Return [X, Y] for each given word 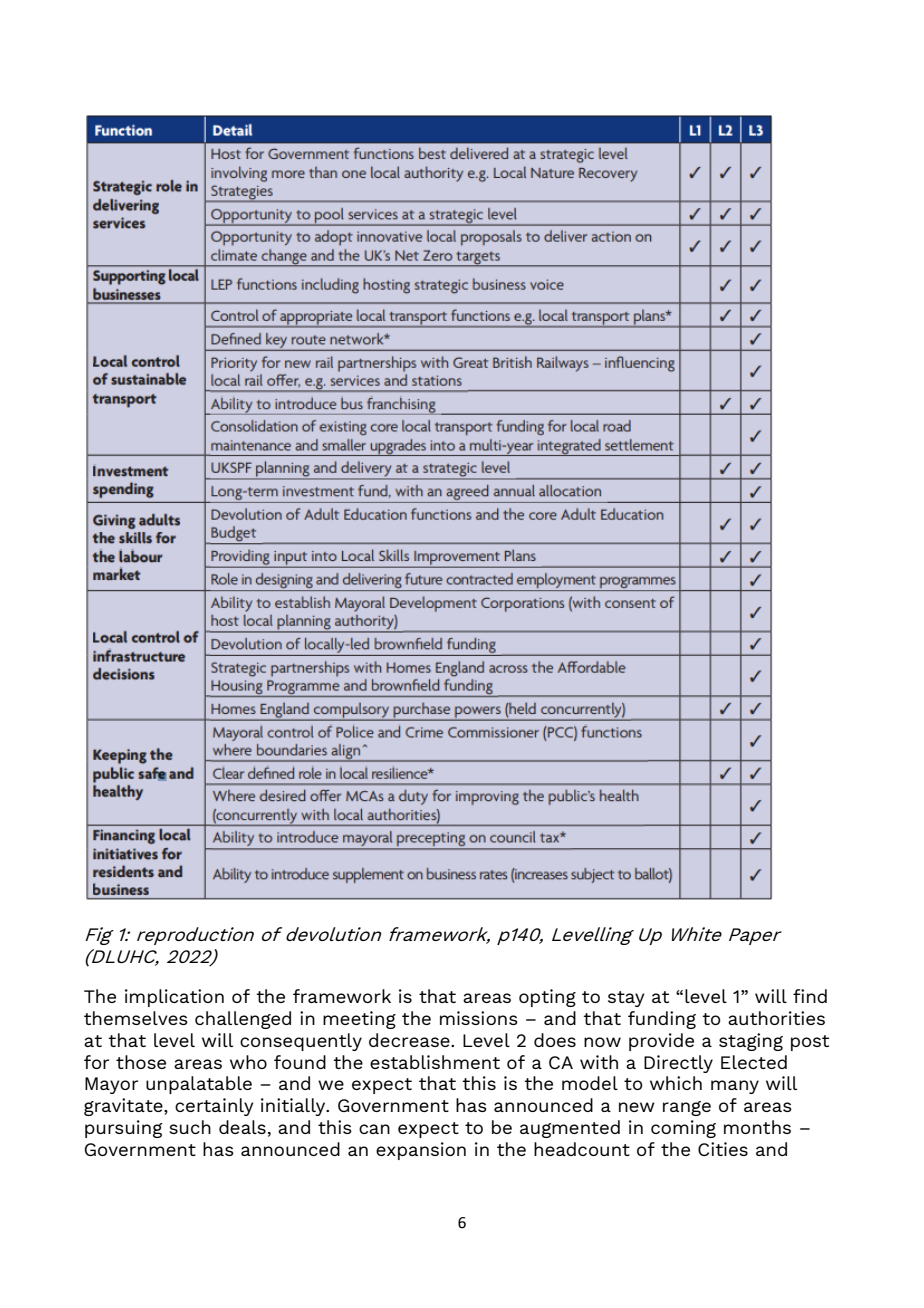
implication [174, 998]
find [810, 996]
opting [547, 998]
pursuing [123, 1129]
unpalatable [199, 1085]
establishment [435, 1062]
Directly [678, 1064]
